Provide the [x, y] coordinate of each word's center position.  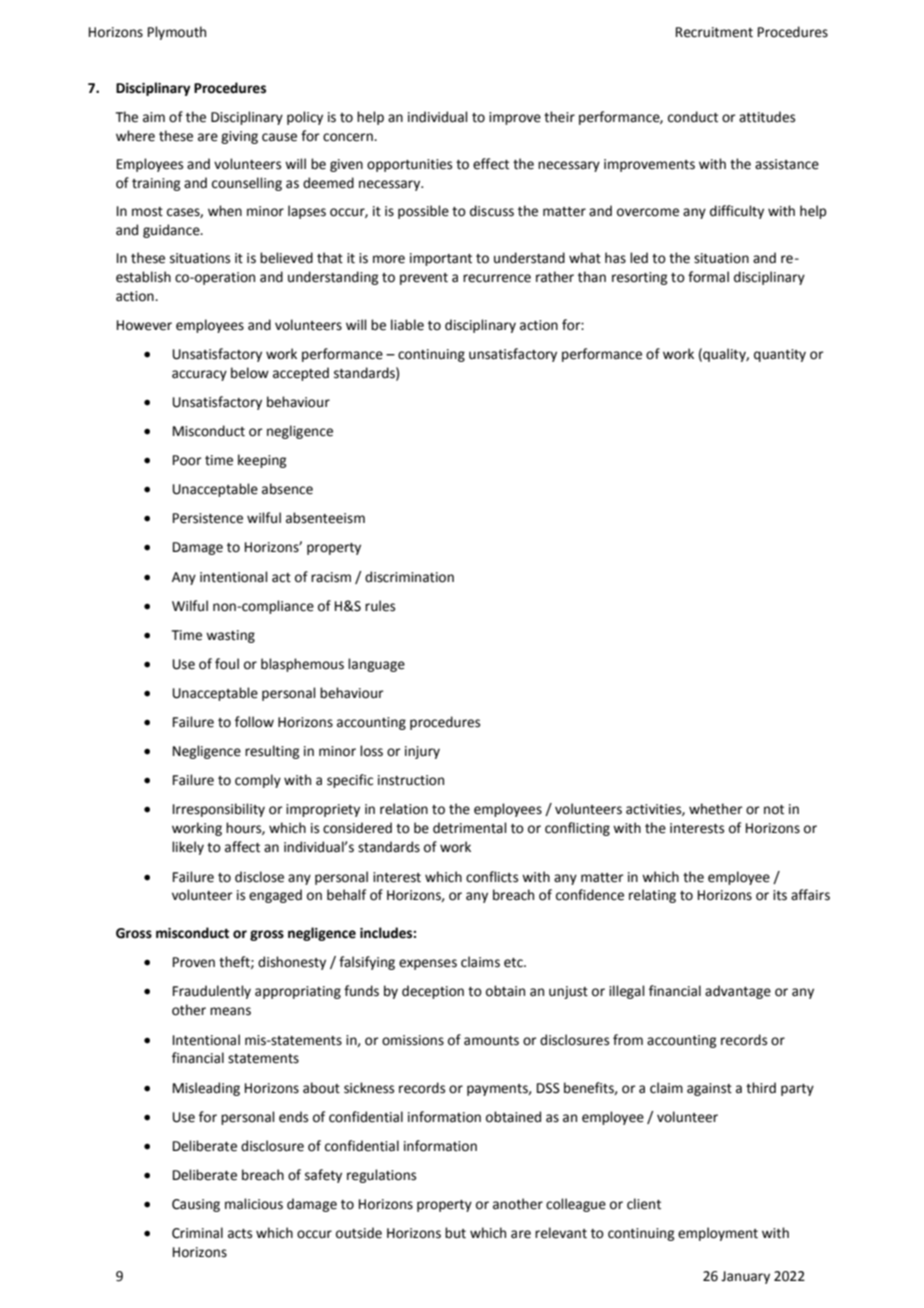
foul [227, 664]
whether [716, 809]
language [376, 665]
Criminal [197, 1233]
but [455, 1233]
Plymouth [177, 33]
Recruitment [714, 32]
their [559, 117]
